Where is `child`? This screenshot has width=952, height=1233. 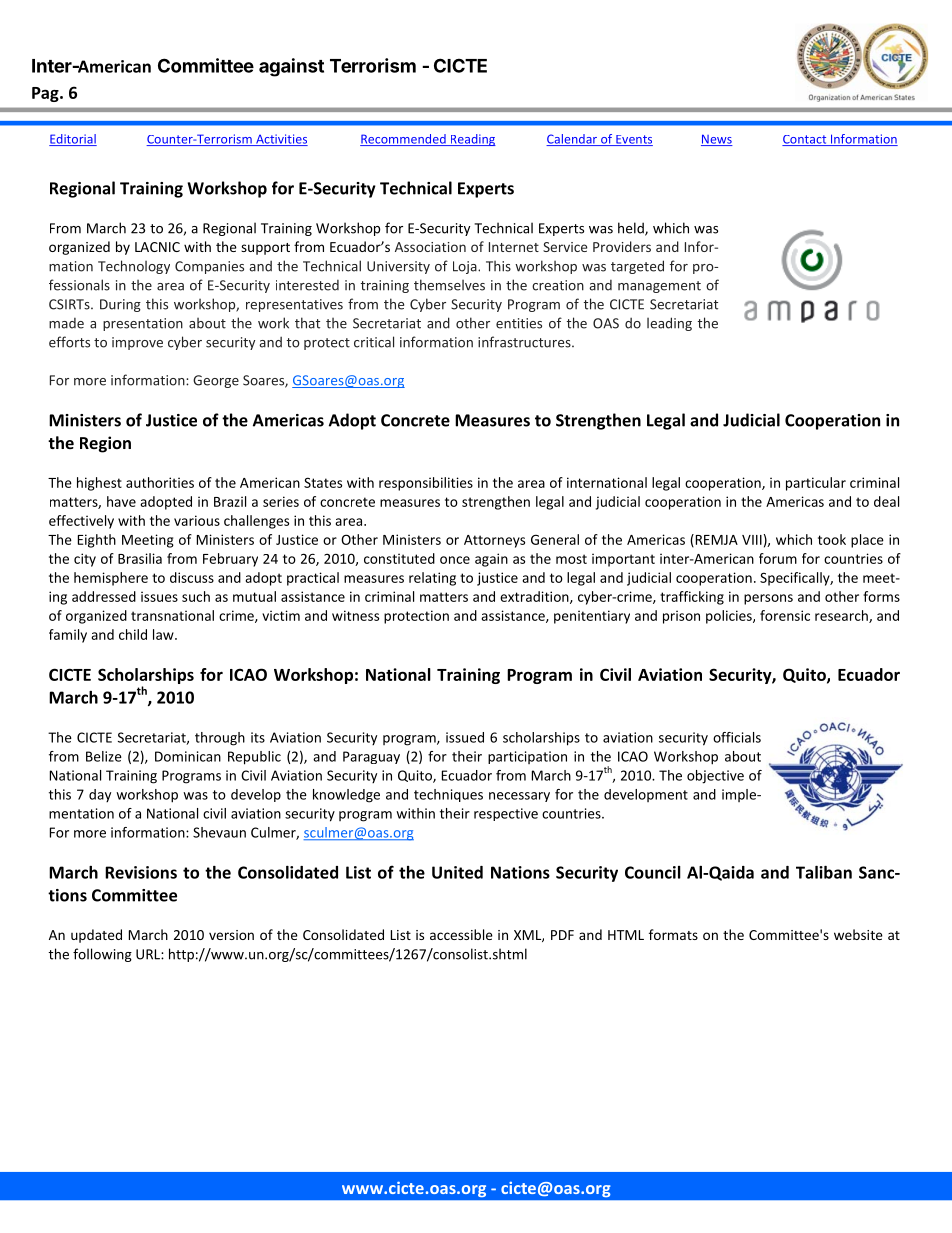 child is located at coordinates (133, 634).
